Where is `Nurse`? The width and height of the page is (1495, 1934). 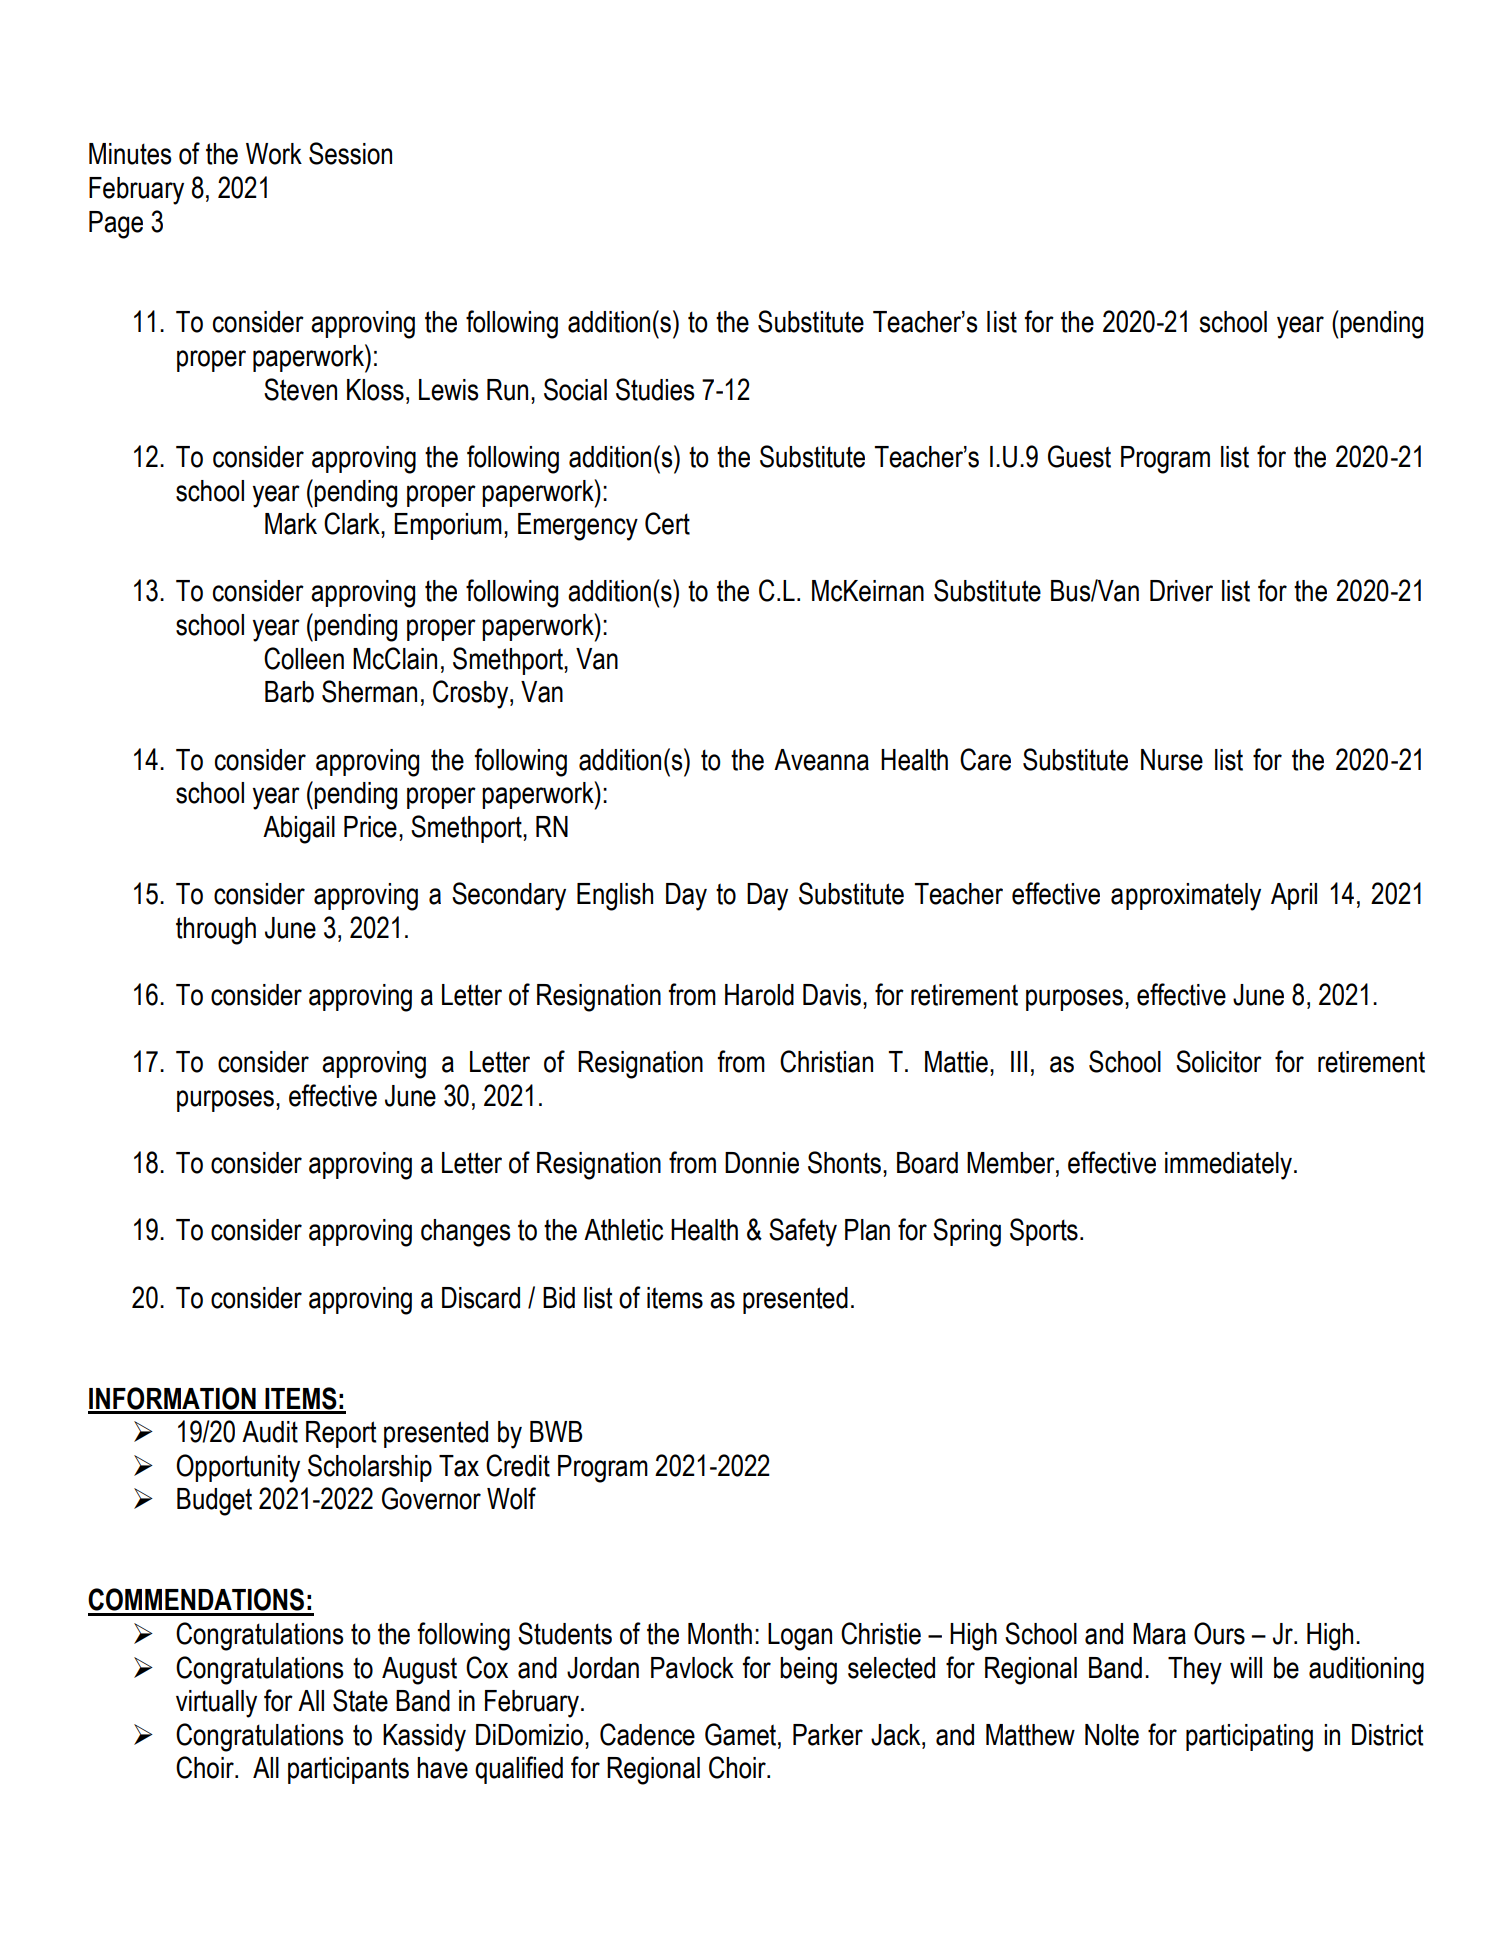
Nurse is located at coordinates (1172, 760).
